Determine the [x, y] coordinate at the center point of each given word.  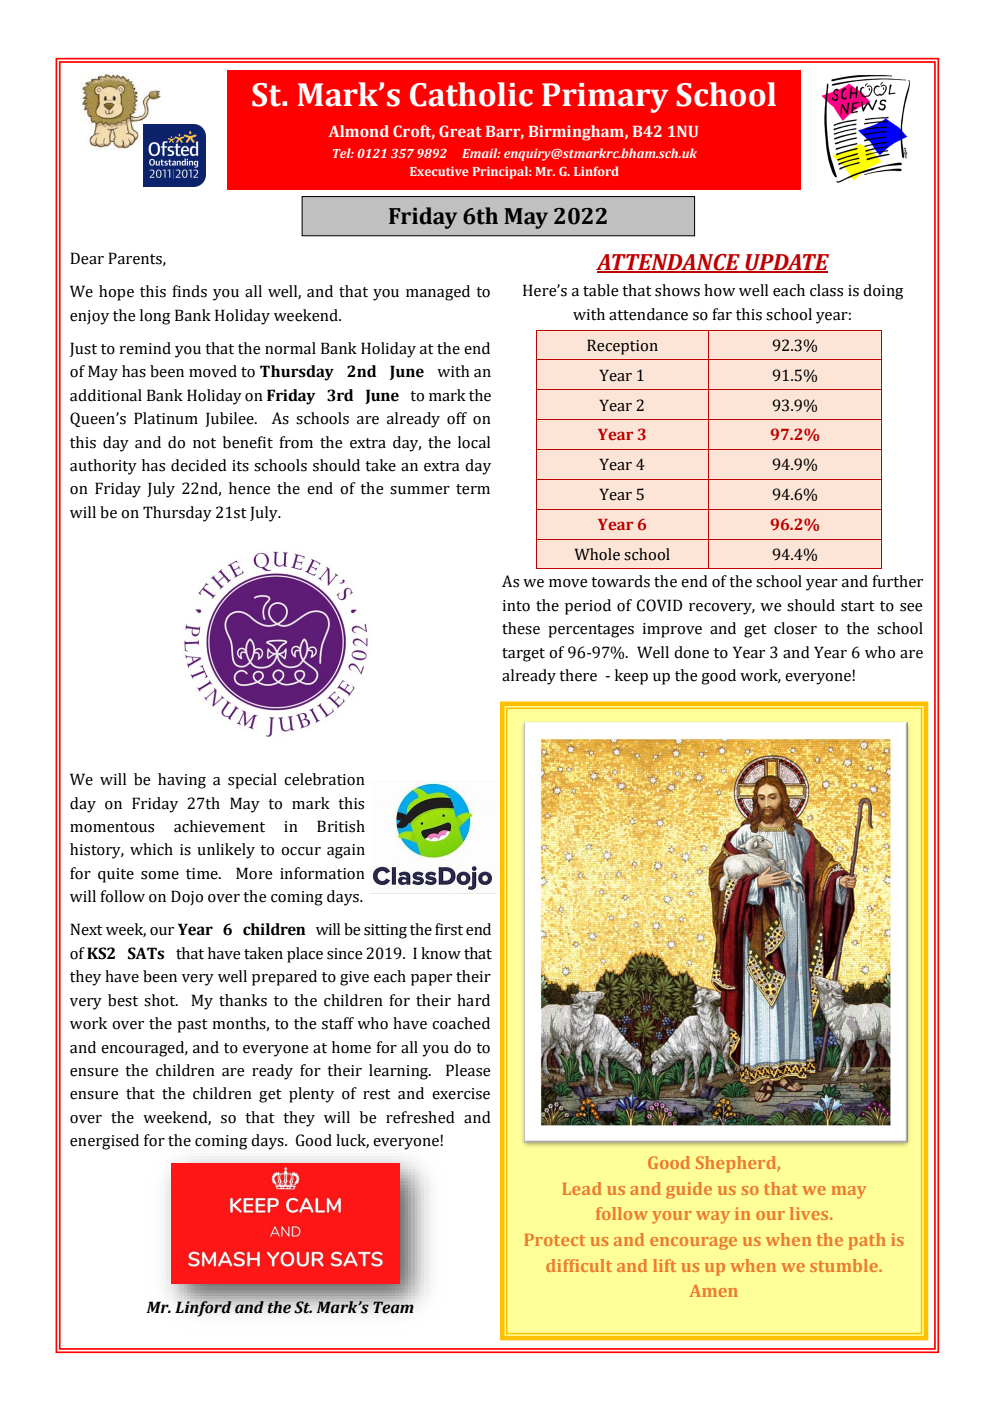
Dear [87, 258]
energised [104, 1142]
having [182, 781]
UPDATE [786, 263]
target [523, 655]
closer [795, 628]
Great [460, 131]
